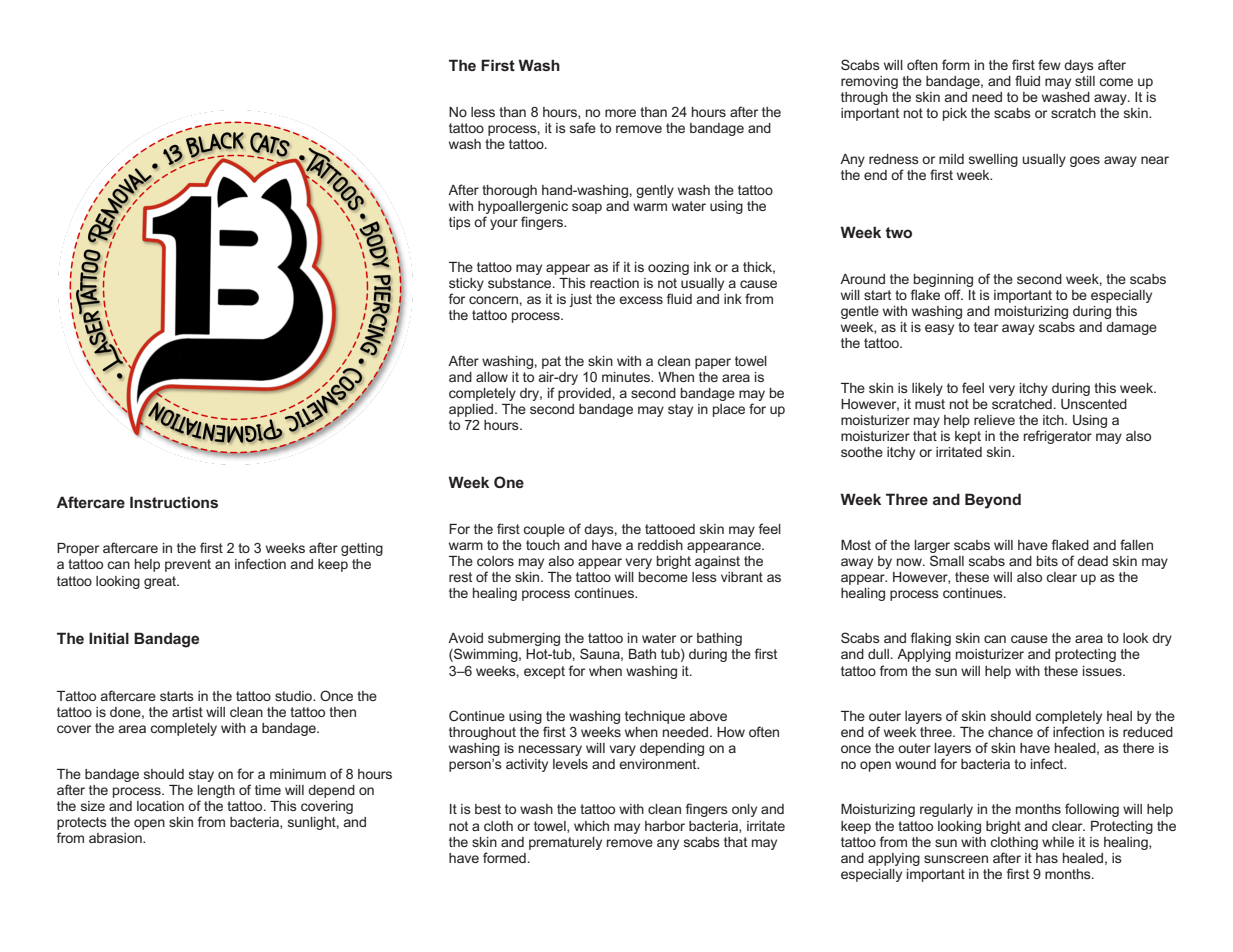  I want to click on abrasion, so click(116, 838).
